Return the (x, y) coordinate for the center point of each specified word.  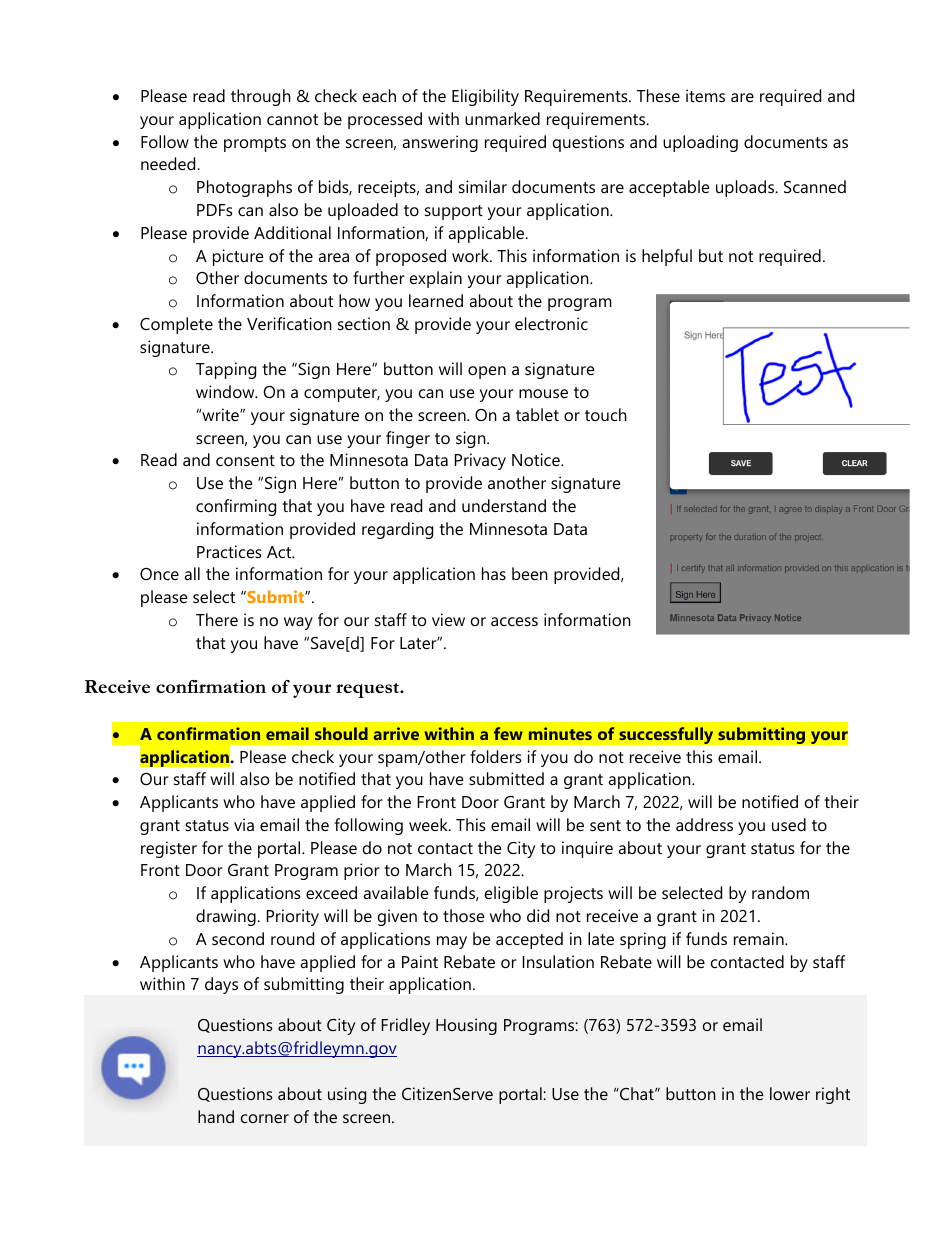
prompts (255, 144)
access (514, 621)
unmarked (502, 118)
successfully (666, 735)
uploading (700, 143)
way (298, 623)
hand (216, 1116)
